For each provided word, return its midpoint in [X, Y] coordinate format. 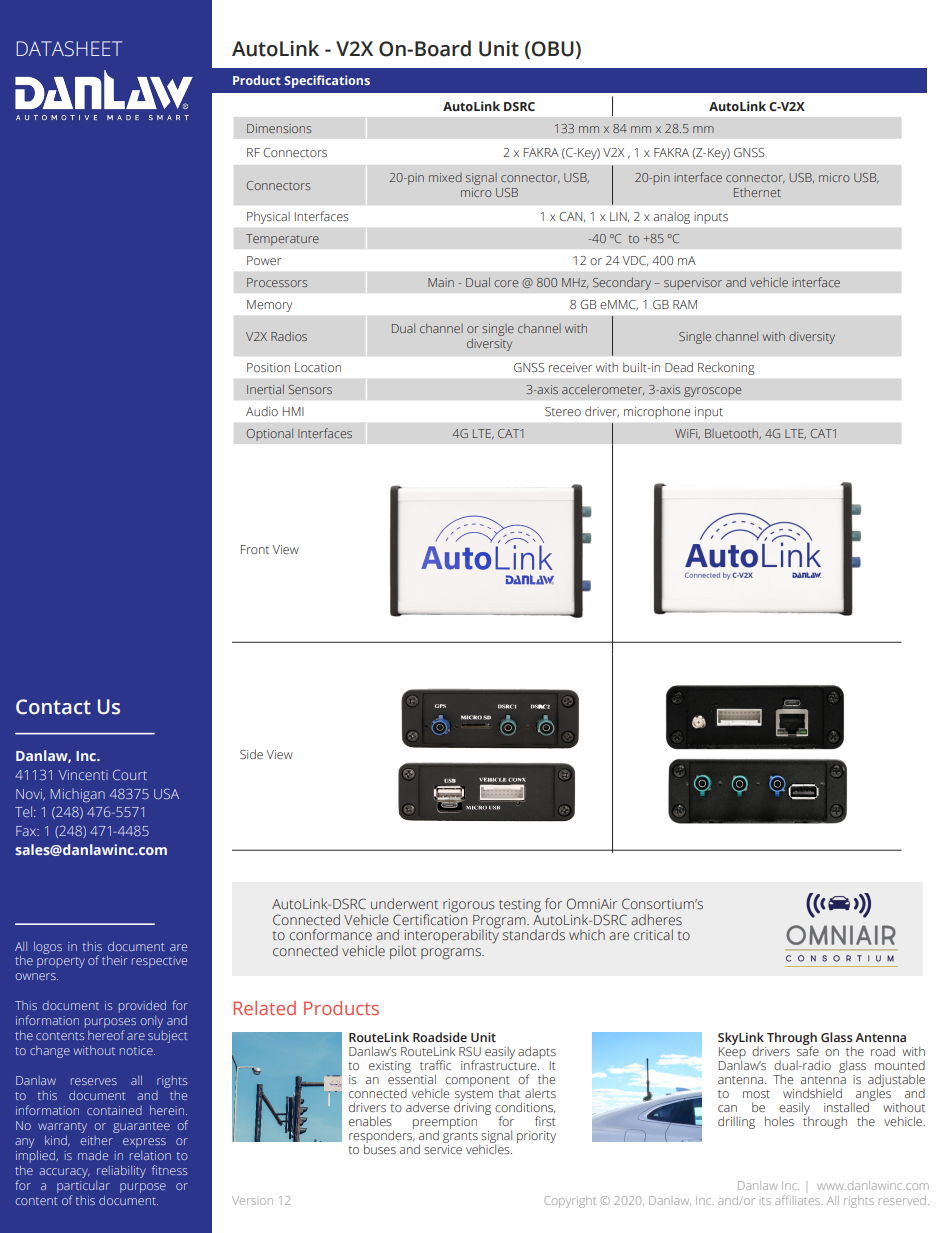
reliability [121, 1171]
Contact [53, 707]
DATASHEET [69, 49]
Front [255, 549]
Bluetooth [733, 434]
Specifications [327, 81]
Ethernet [757, 192]
